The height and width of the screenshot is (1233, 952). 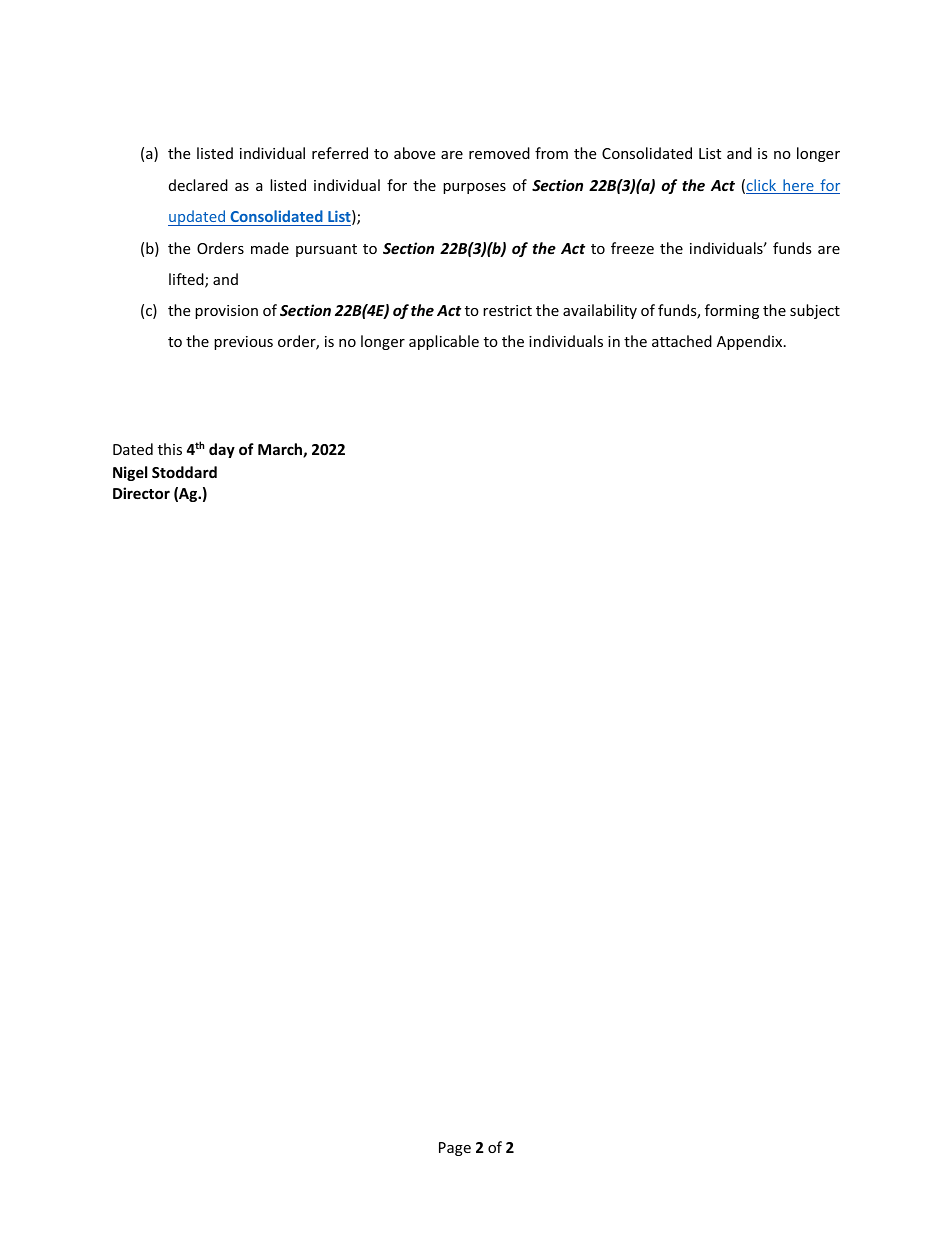 I want to click on click, so click(x=762, y=186).
